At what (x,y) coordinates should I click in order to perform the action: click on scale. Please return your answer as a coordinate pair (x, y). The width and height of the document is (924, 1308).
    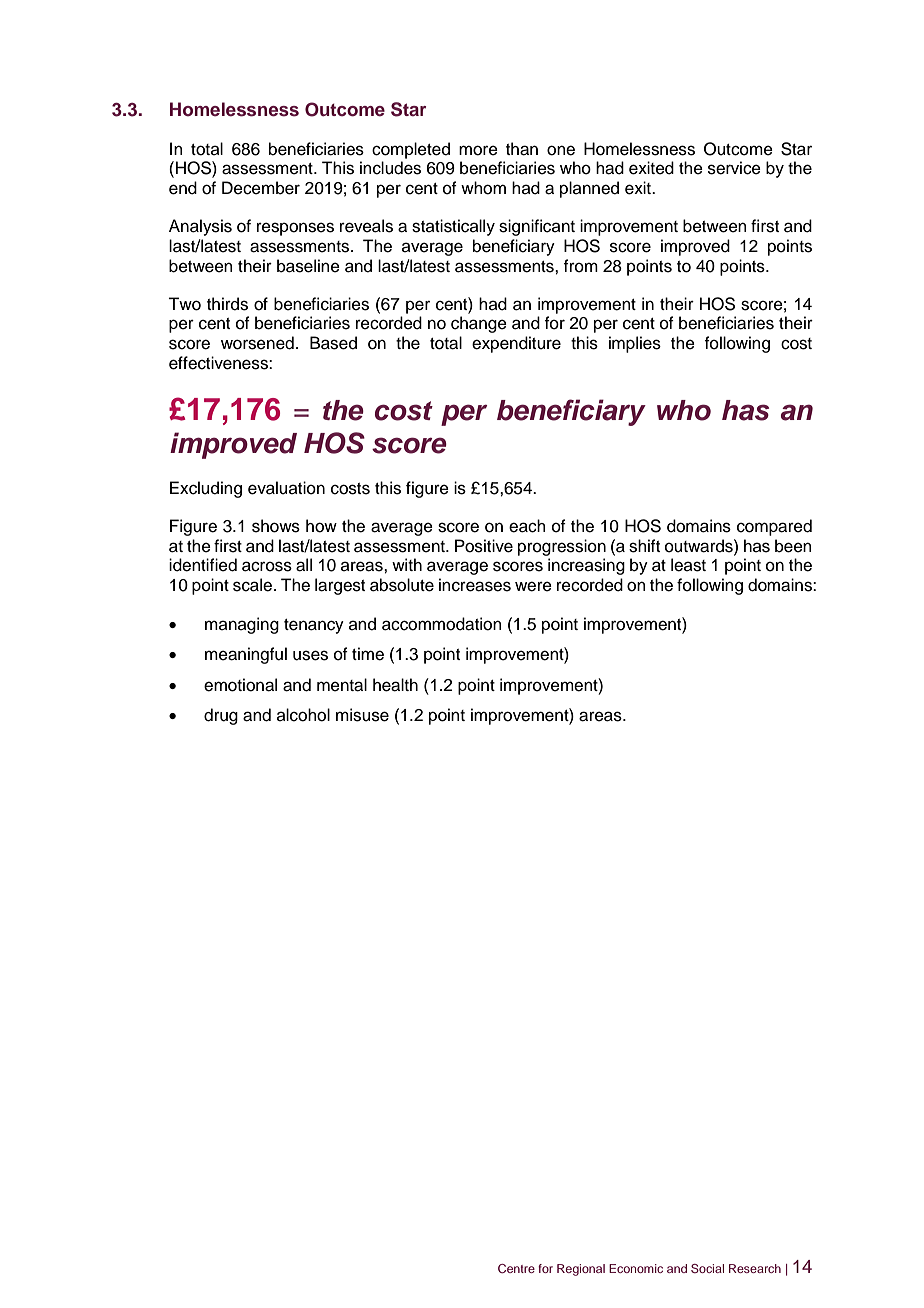
    Looking at the image, I should click on (254, 585).
